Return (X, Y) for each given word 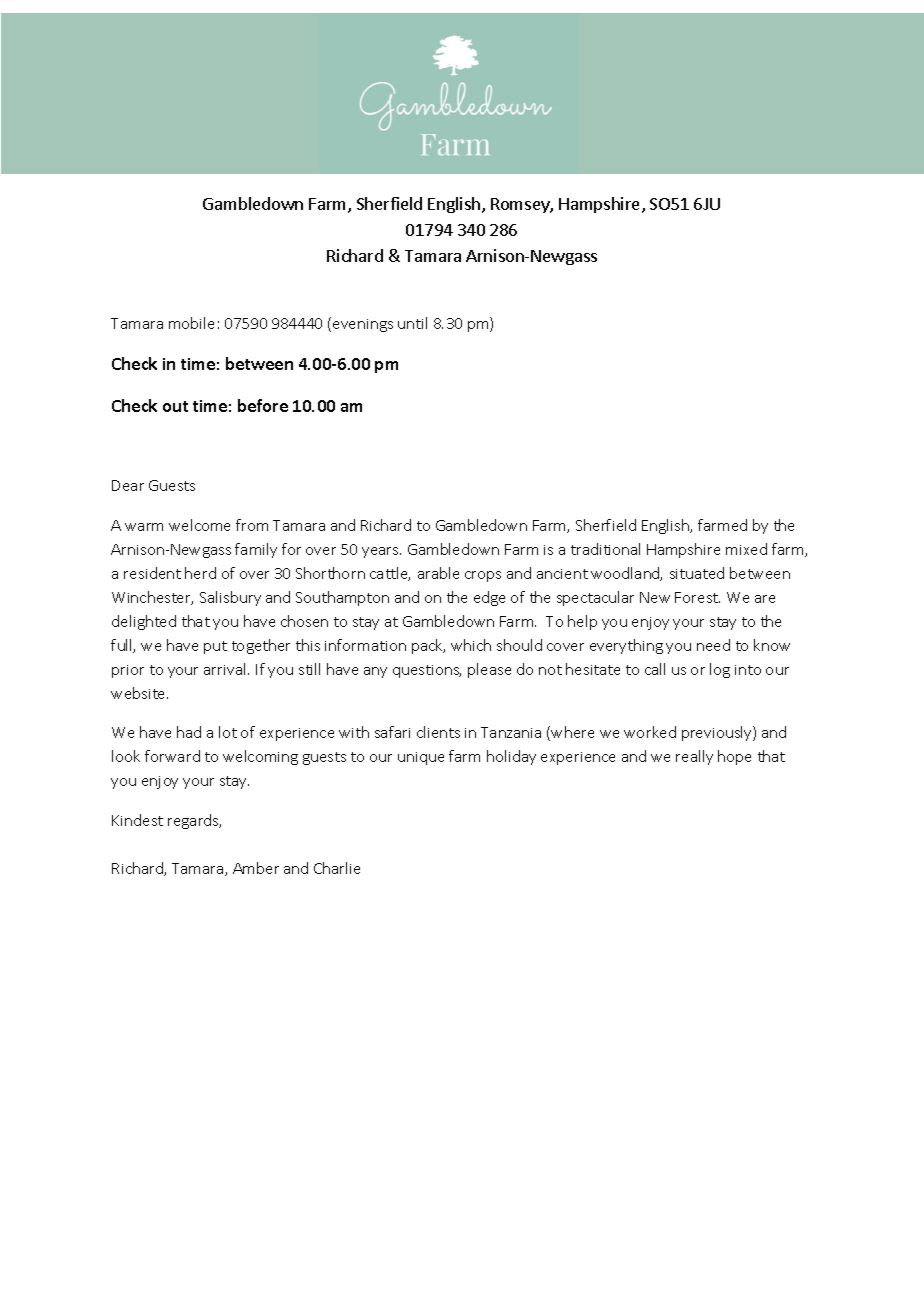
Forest (697, 597)
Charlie (337, 868)
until (412, 323)
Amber (256, 868)
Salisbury (230, 598)
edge (489, 598)
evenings (363, 325)
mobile (191, 323)
